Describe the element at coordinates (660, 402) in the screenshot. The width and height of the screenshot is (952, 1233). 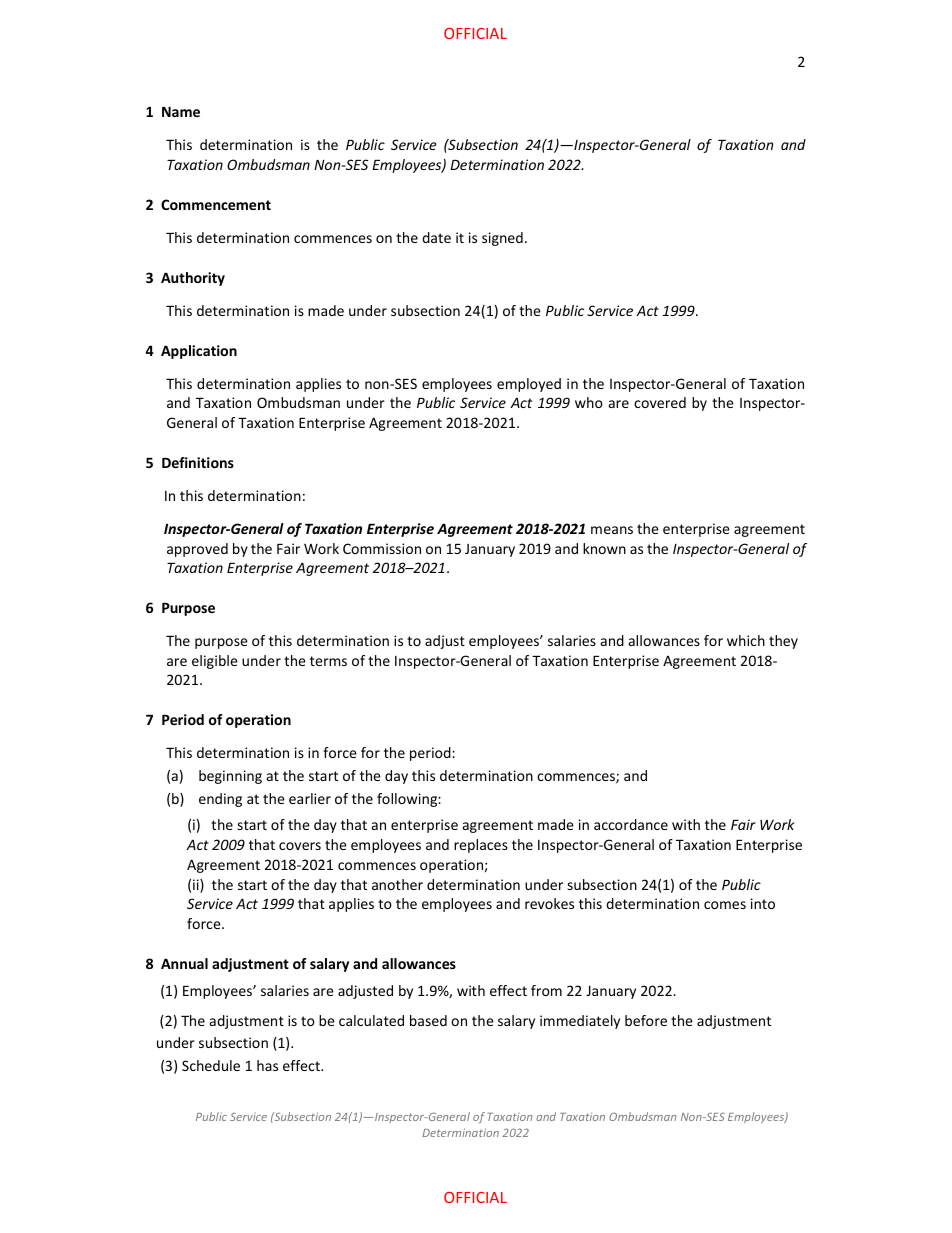
I see `covered` at that location.
